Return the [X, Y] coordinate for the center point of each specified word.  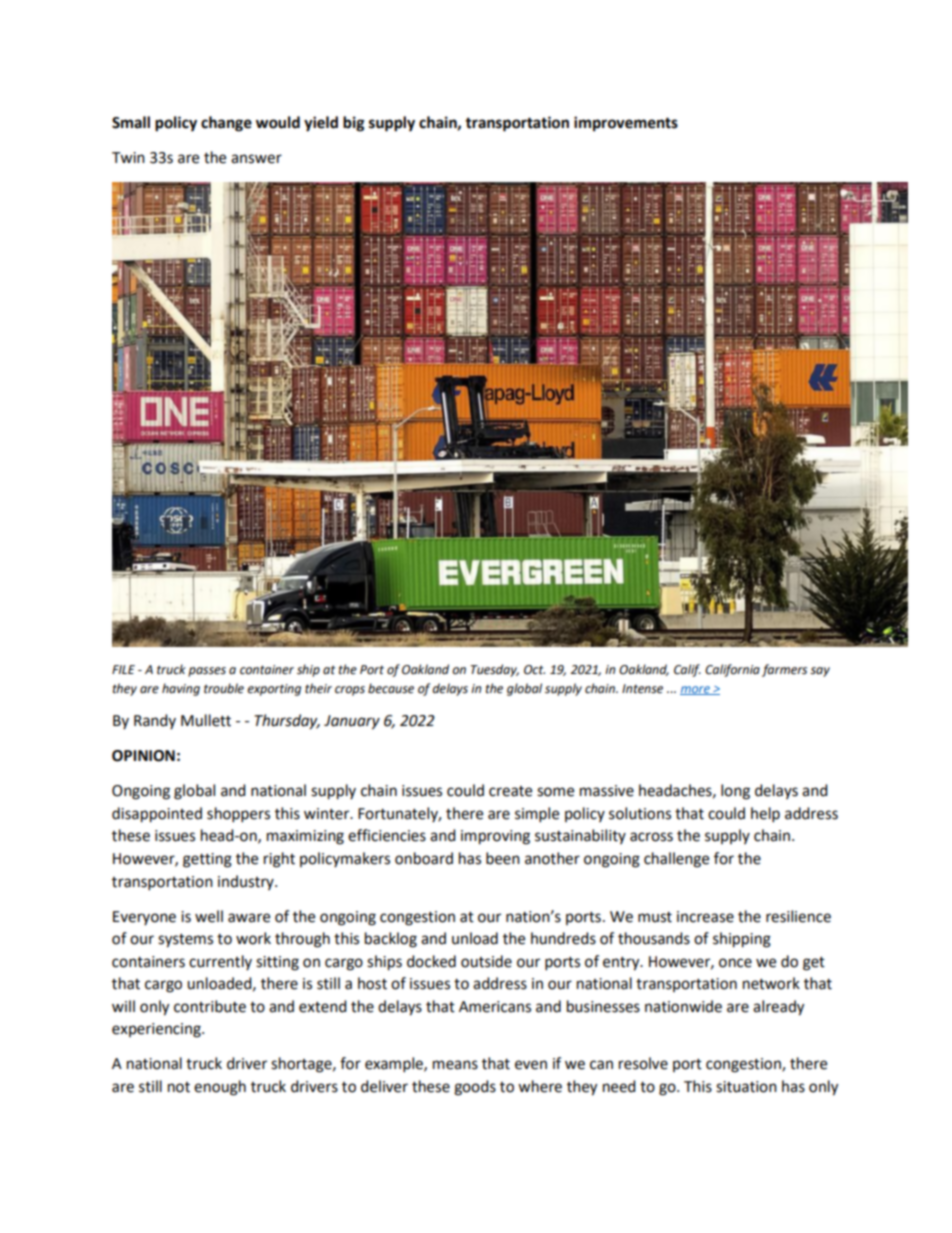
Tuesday [495, 670]
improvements [626, 124]
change [226, 124]
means [455, 1065]
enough [220, 1088]
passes [207, 672]
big [354, 124]
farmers [784, 670]
